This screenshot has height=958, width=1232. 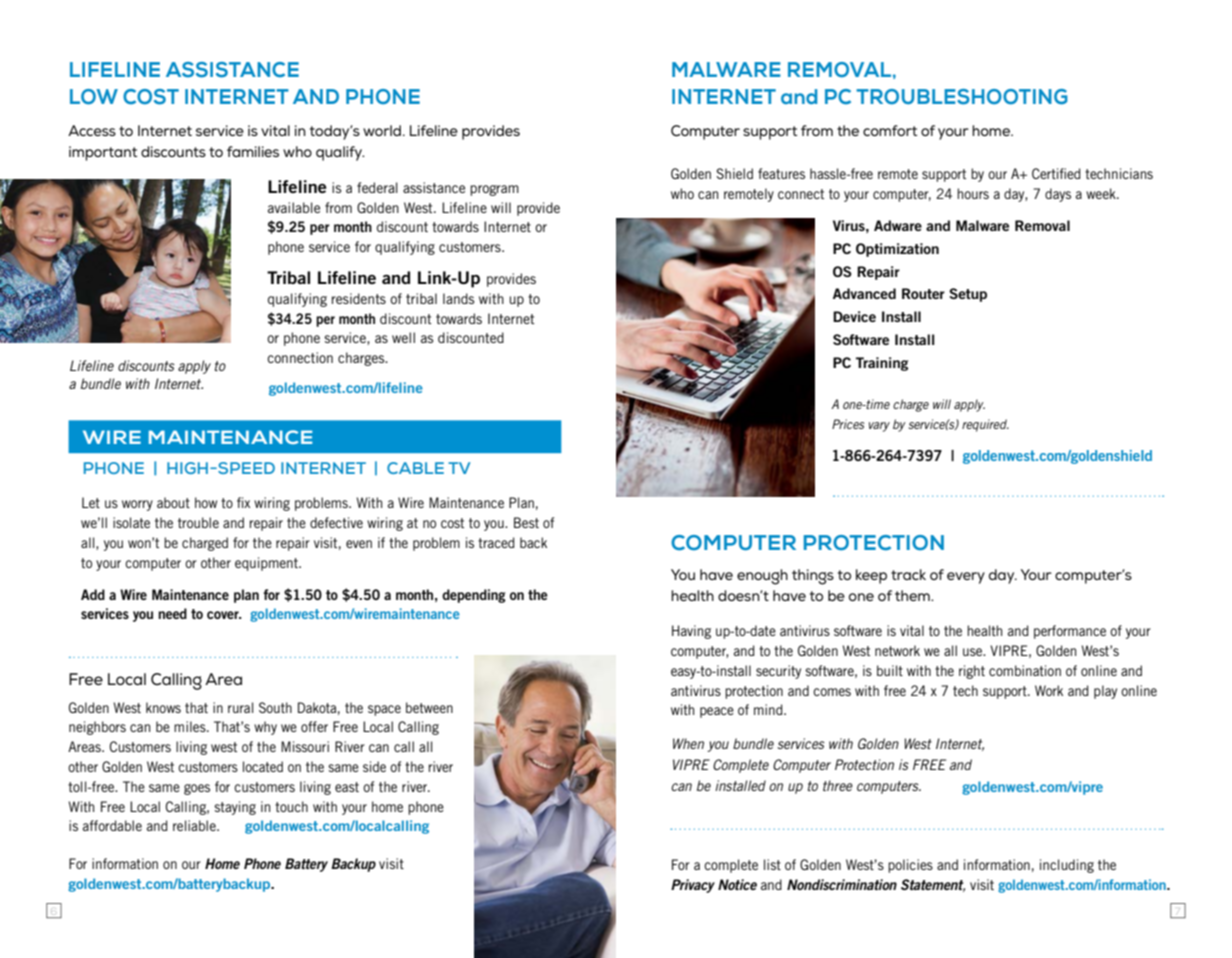 What do you see at coordinates (253, 151) in the screenshot?
I see `families` at bounding box center [253, 151].
